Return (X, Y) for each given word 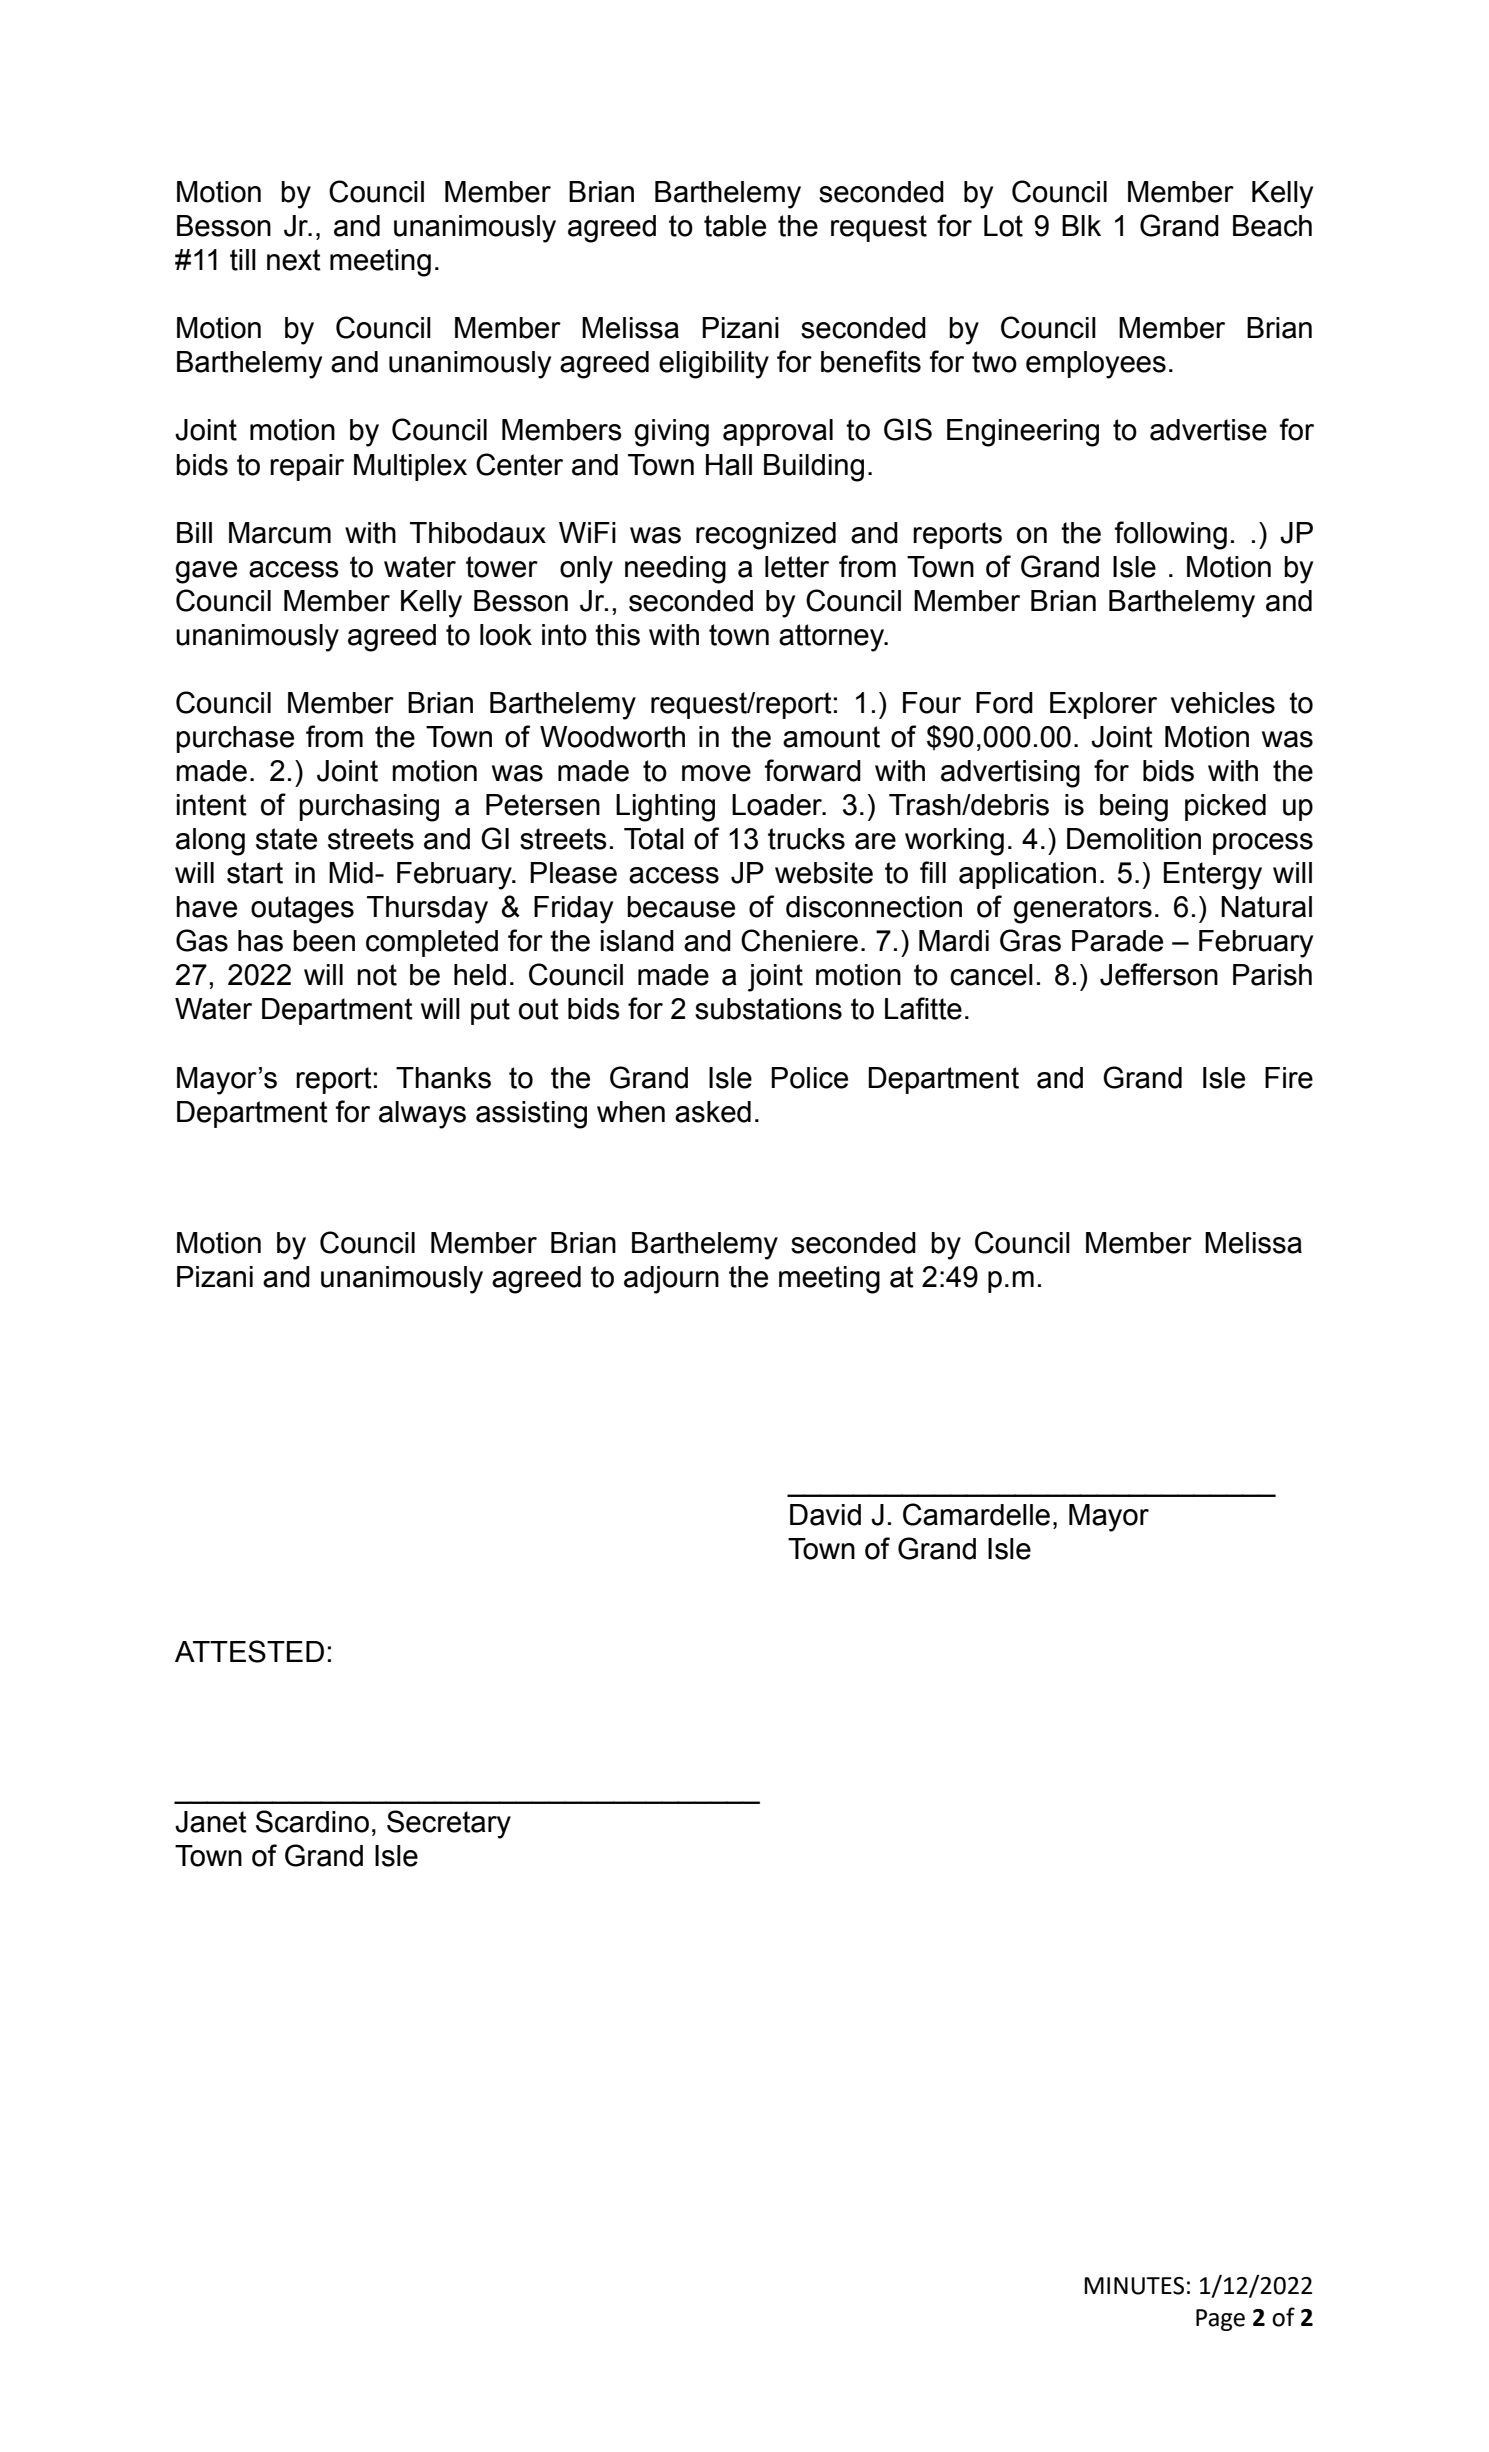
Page (1220, 2320)
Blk (1081, 225)
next (294, 260)
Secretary (449, 1824)
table (735, 226)
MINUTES (1134, 2286)
